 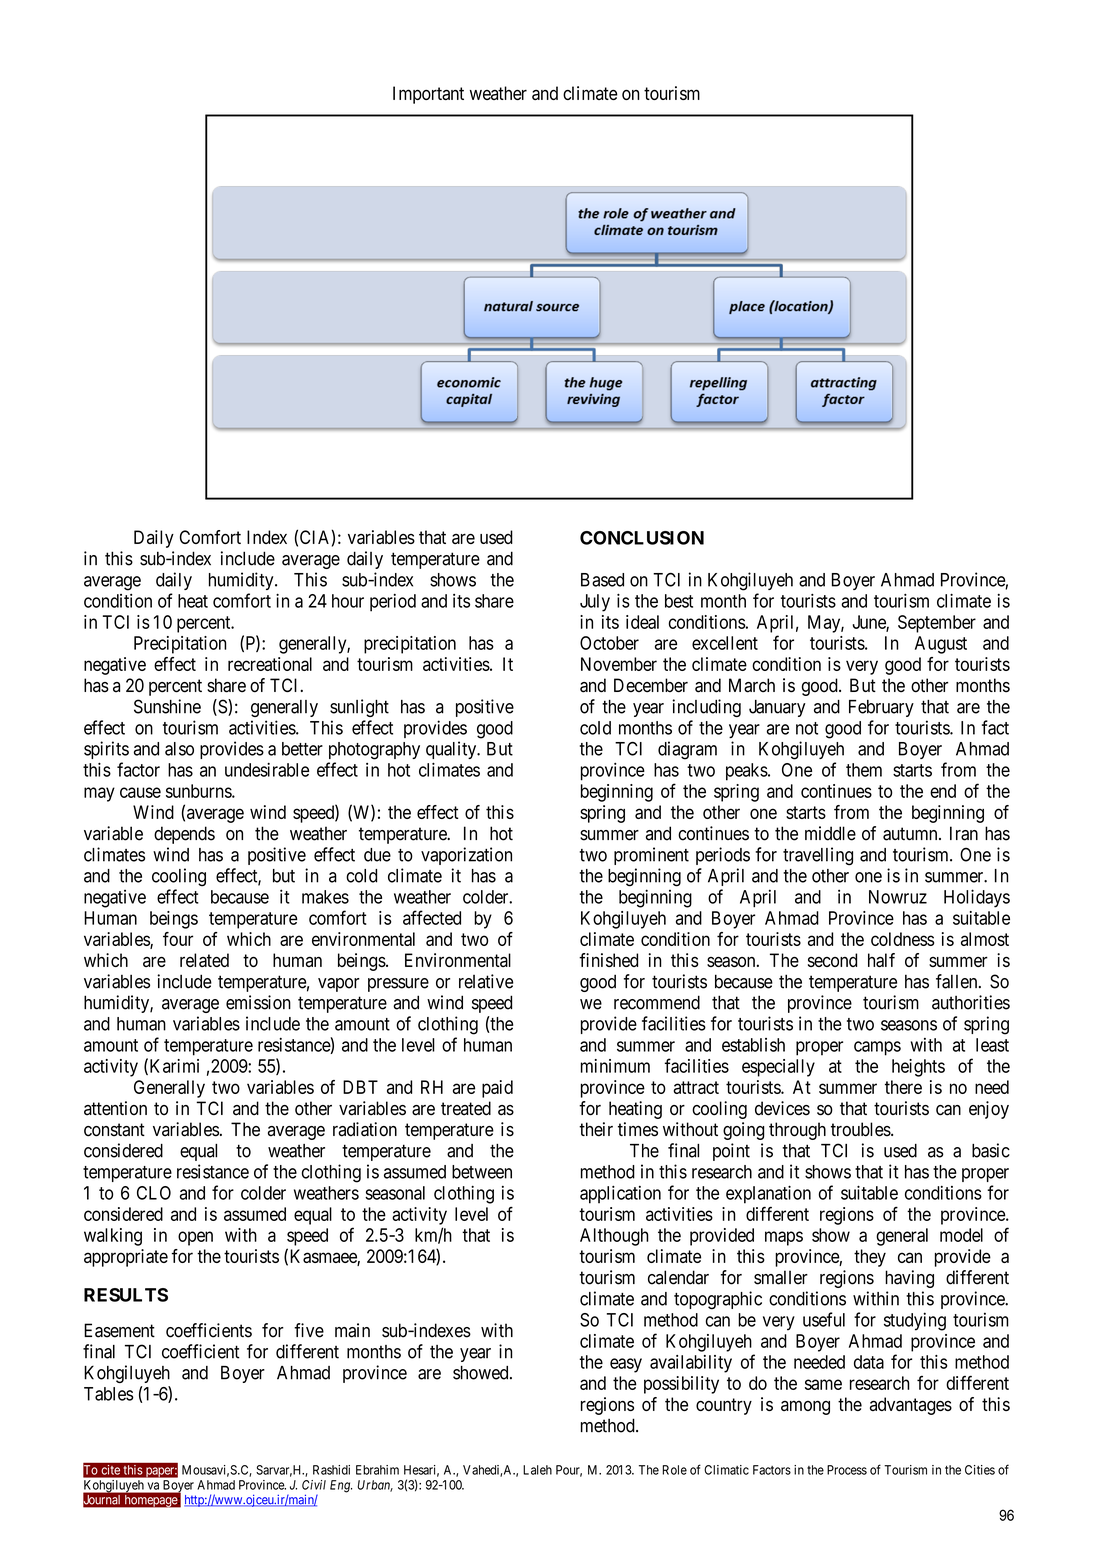 I want to click on hour, so click(x=348, y=601).
